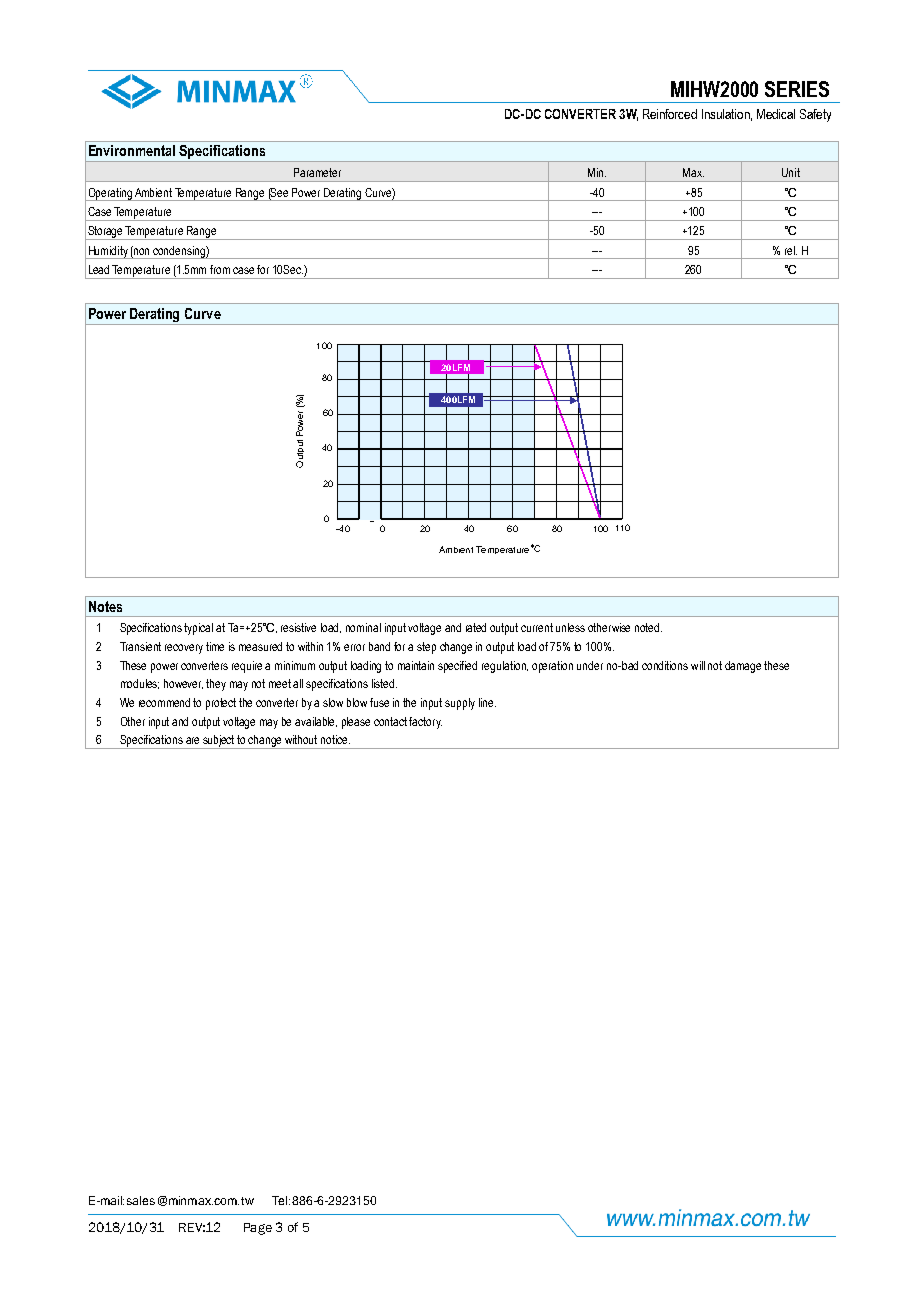 The width and height of the page is (924, 1308). What do you see at coordinates (132, 150) in the page?
I see `Environmental` at bounding box center [132, 150].
